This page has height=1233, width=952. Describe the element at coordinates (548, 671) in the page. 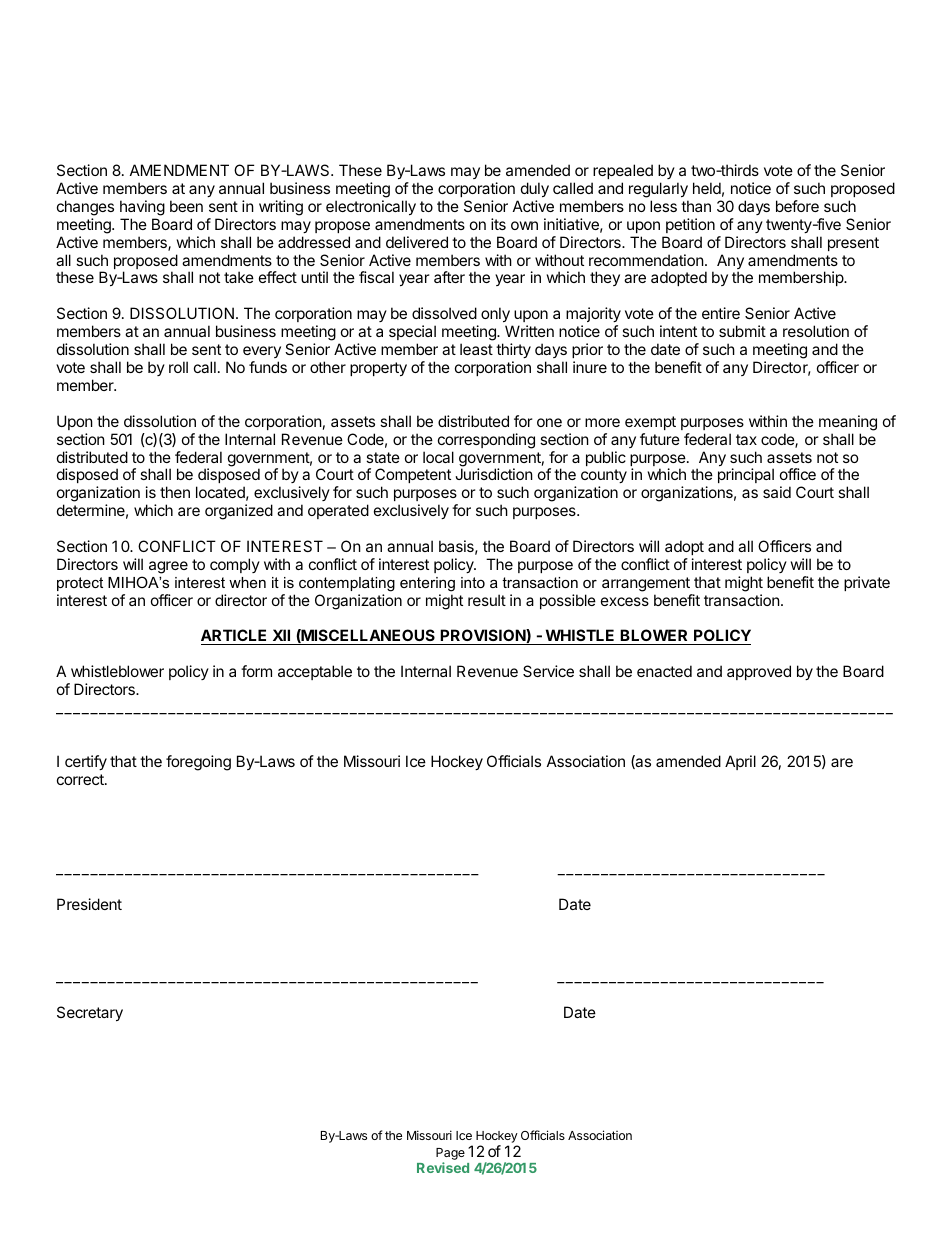

I see `Service` at that location.
